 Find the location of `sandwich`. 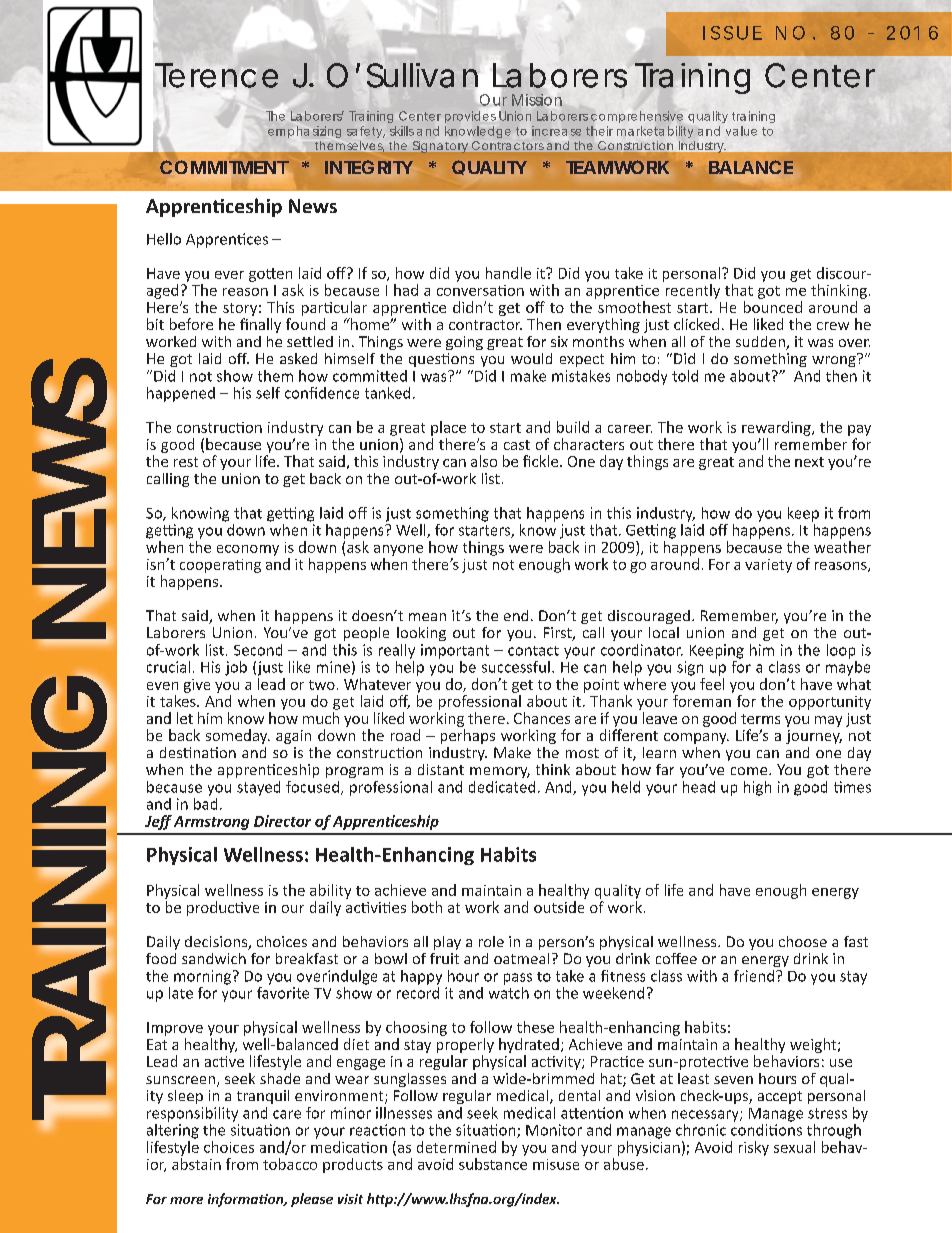

sandwich is located at coordinates (214, 958).
